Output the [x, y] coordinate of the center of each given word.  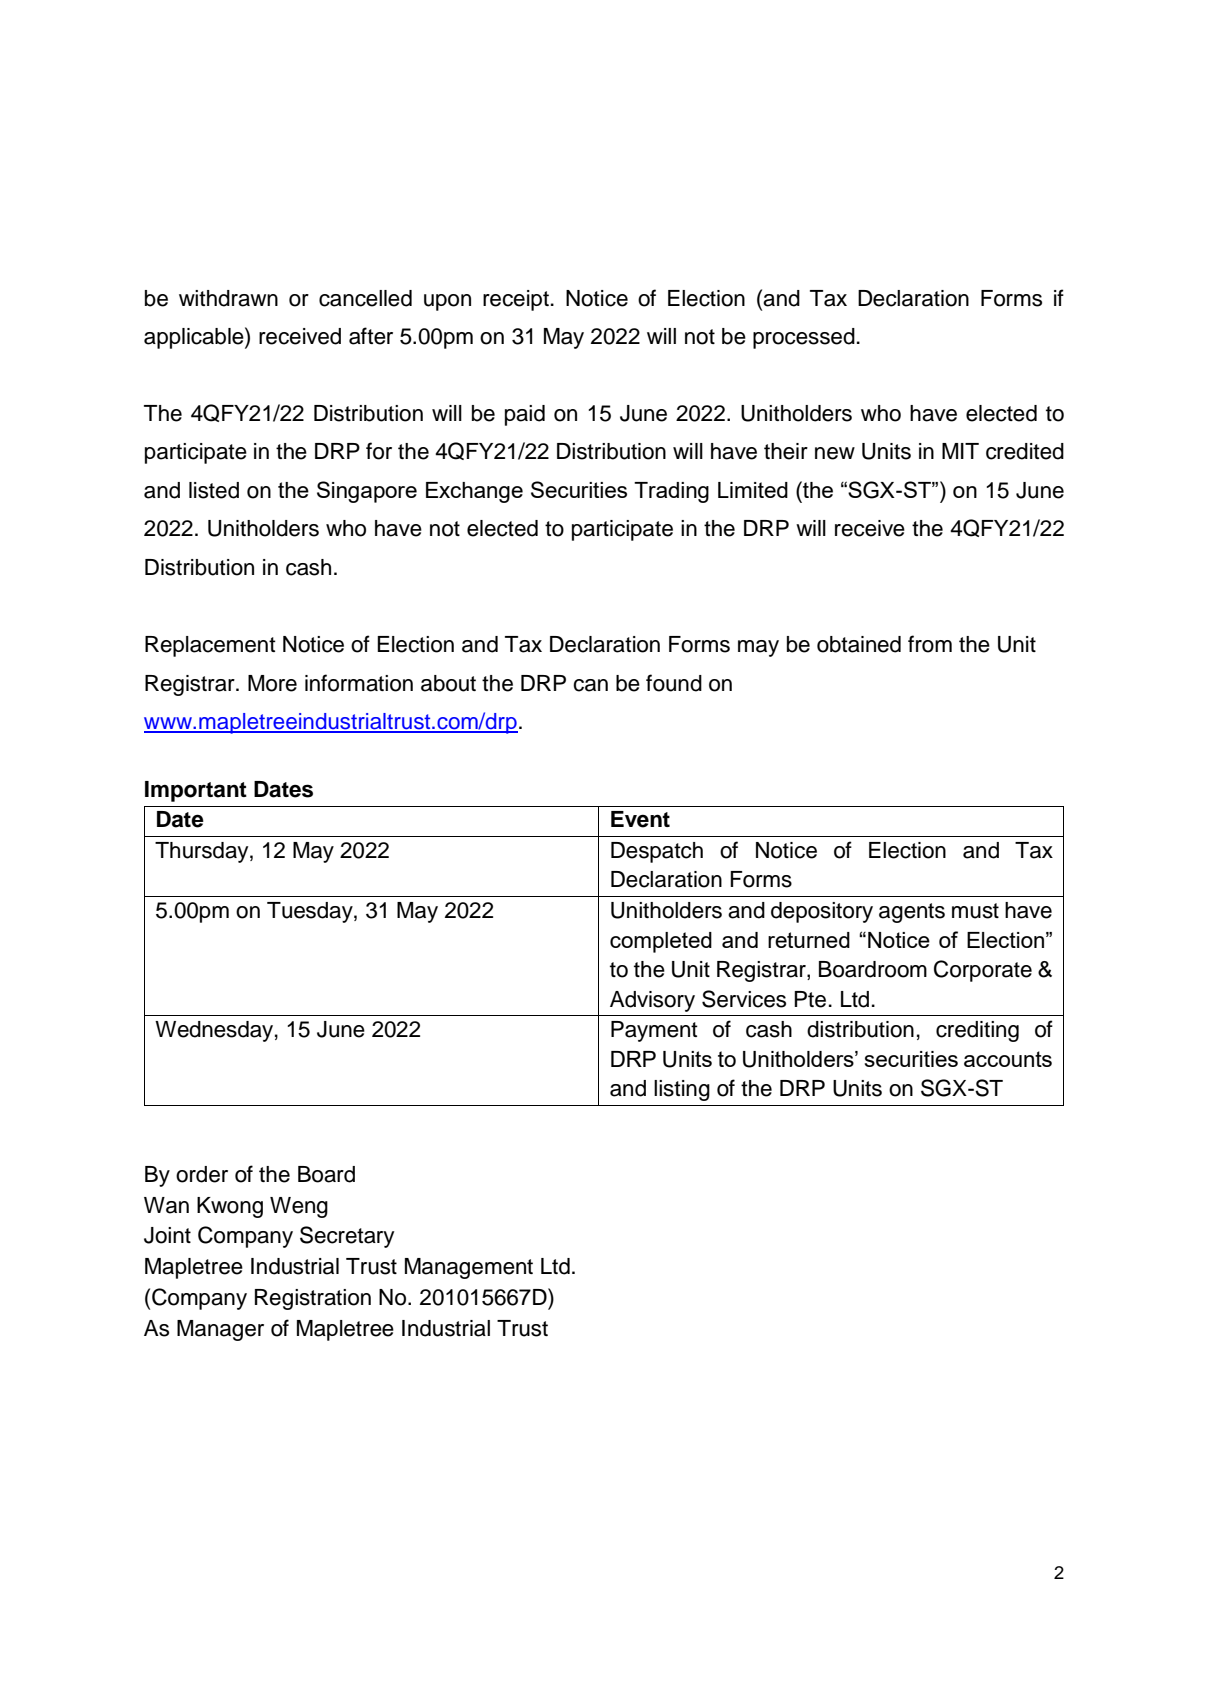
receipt [516, 300]
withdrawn [228, 298]
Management [469, 1268]
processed [804, 338]
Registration [313, 1299]
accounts [1008, 1059]
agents [912, 913]
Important [196, 791]
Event [640, 819]
